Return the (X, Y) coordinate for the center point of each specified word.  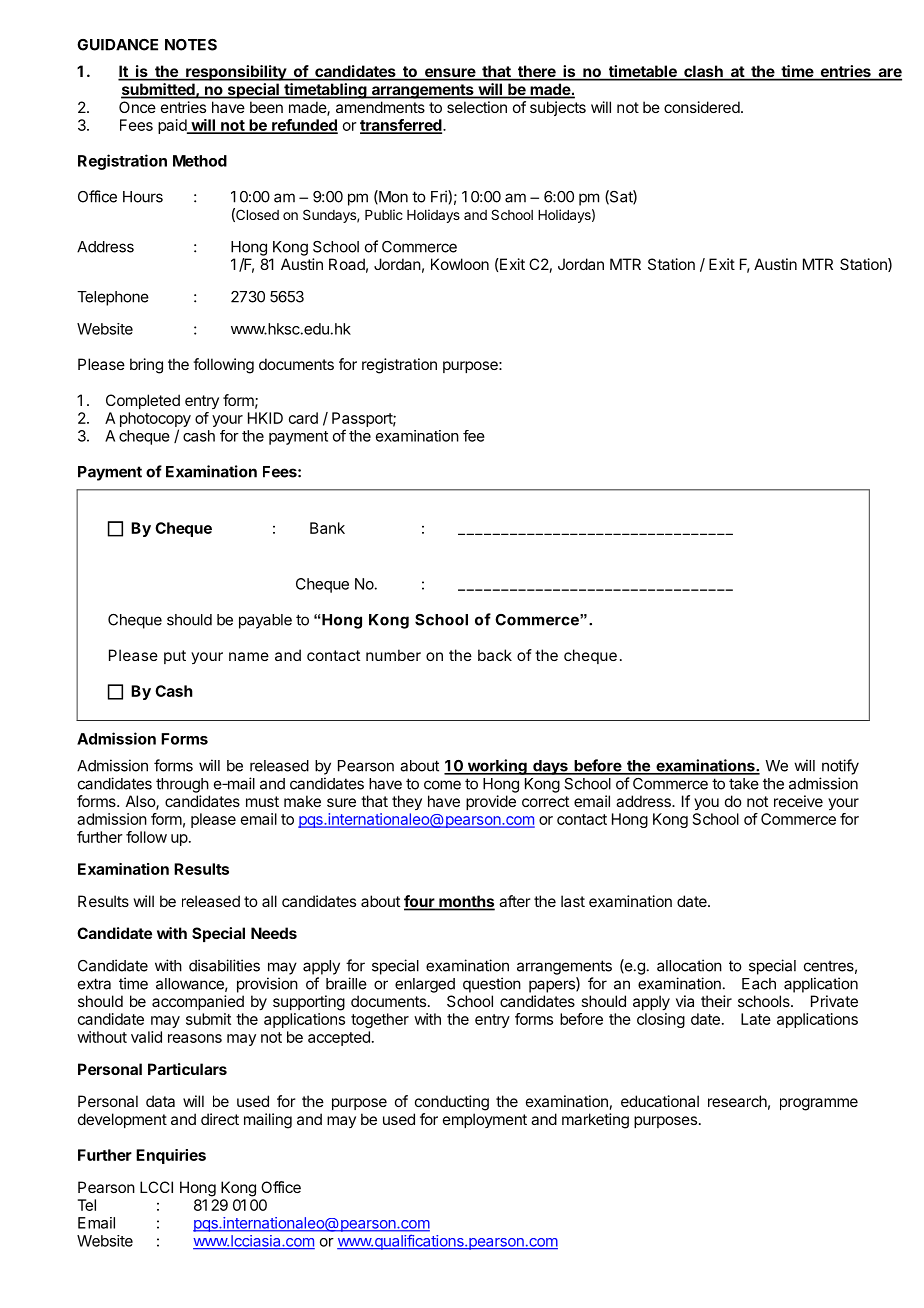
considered (702, 107)
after (514, 901)
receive (798, 801)
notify (840, 767)
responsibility (236, 73)
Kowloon (460, 264)
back (495, 655)
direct (220, 1119)
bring (146, 366)
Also (141, 802)
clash (703, 72)
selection (477, 107)
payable (265, 621)
